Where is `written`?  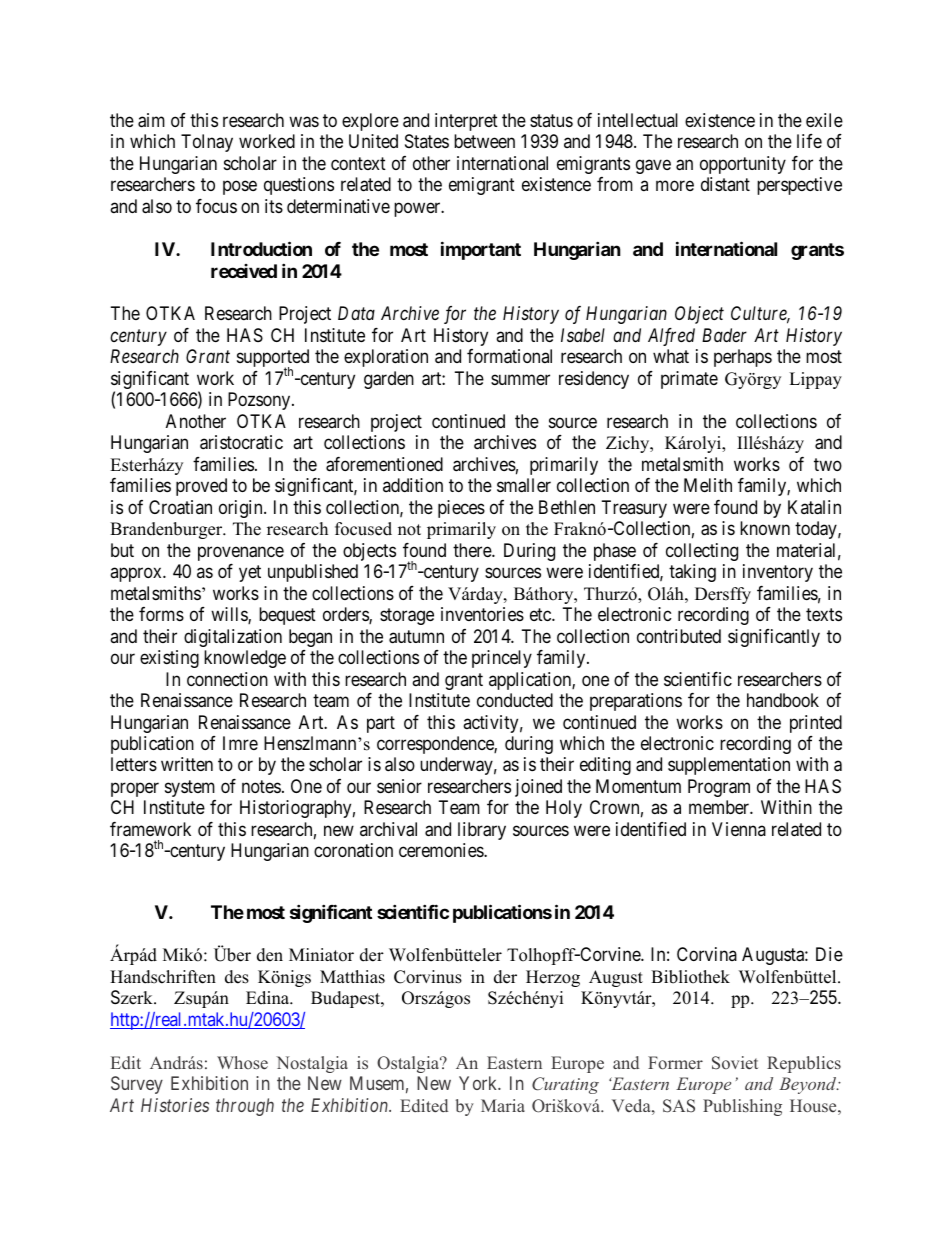
written is located at coordinates (187, 764).
